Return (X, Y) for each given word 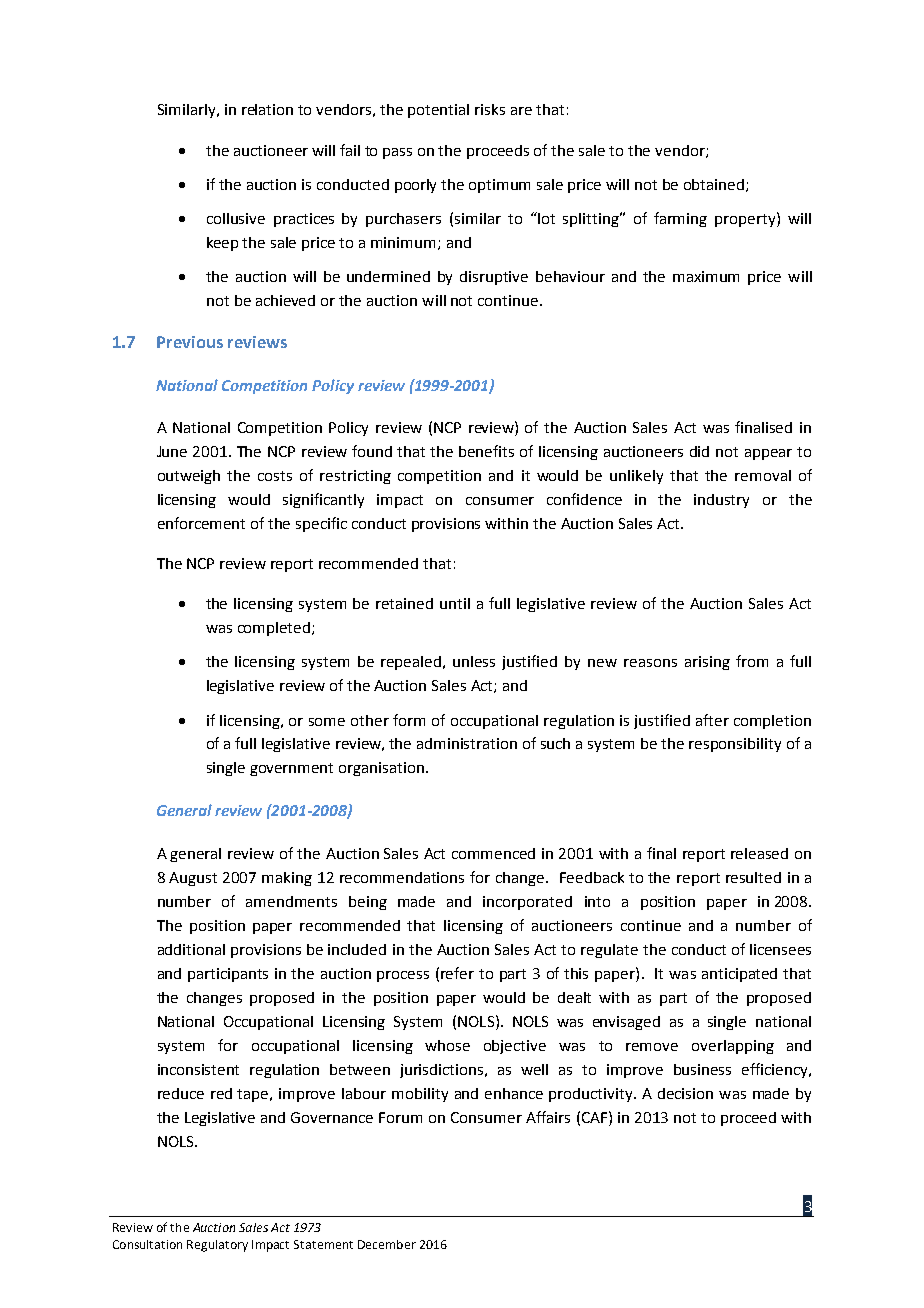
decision (685, 1093)
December (387, 1244)
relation (267, 109)
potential (438, 111)
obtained (715, 185)
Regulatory (217, 1246)
